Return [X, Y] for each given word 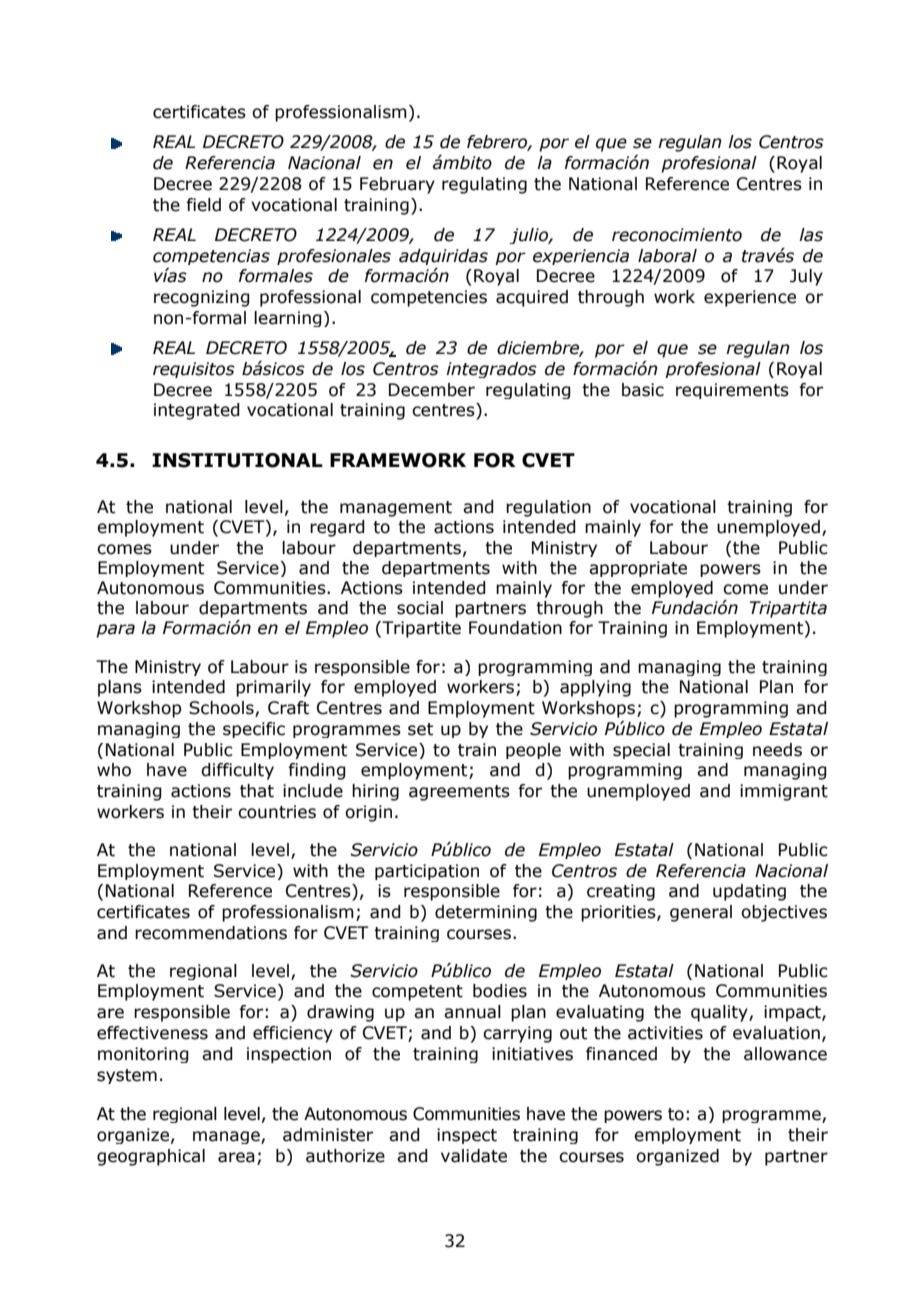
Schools [222, 709]
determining [486, 913]
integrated [197, 411]
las [811, 235]
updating [749, 892]
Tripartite [420, 629]
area [236, 1157]
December [432, 390]
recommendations [211, 933]
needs [777, 750]
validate [474, 1156]
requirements [732, 391]
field [203, 205]
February [397, 185]
